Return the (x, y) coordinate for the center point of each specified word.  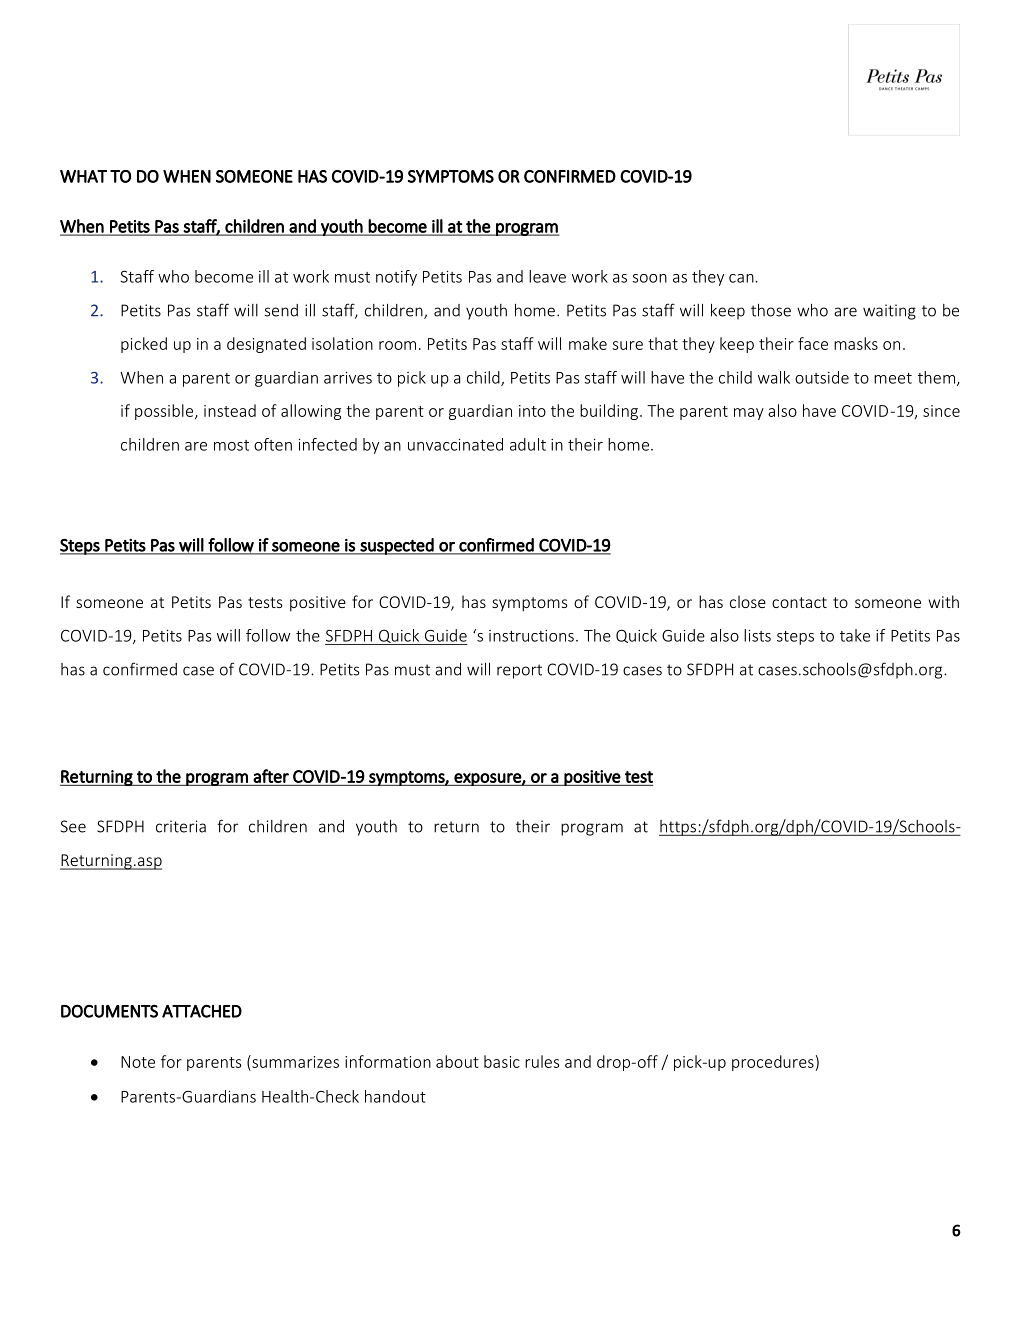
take (855, 635)
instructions (531, 636)
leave (547, 276)
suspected (397, 546)
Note (138, 1062)
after (271, 776)
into (532, 411)
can (742, 278)
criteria (181, 826)
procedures (773, 1063)
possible (165, 412)
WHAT (83, 176)
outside (822, 377)
